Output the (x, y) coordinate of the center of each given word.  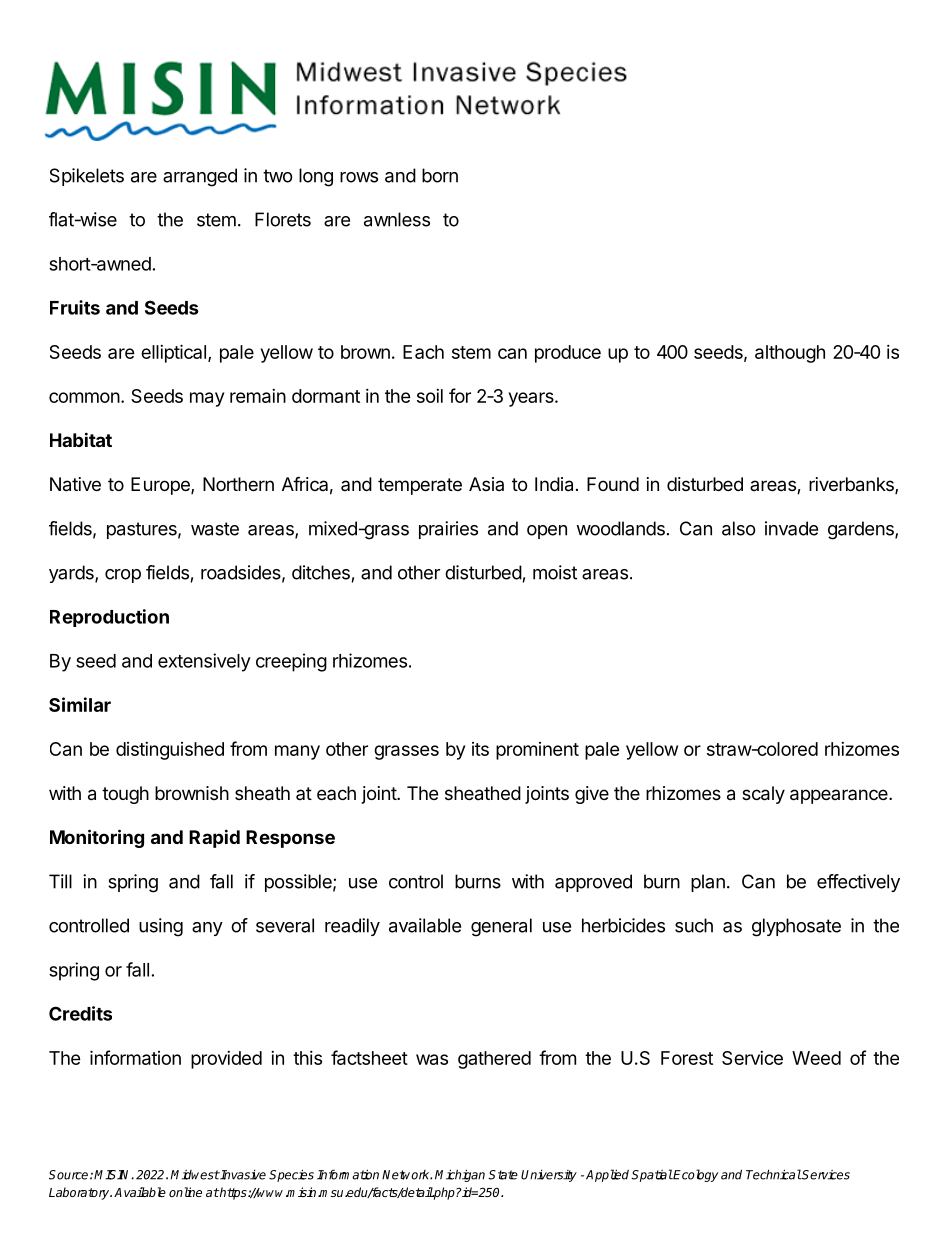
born (440, 175)
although (790, 354)
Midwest (195, 1175)
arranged (200, 177)
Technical (774, 1174)
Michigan (460, 1175)
